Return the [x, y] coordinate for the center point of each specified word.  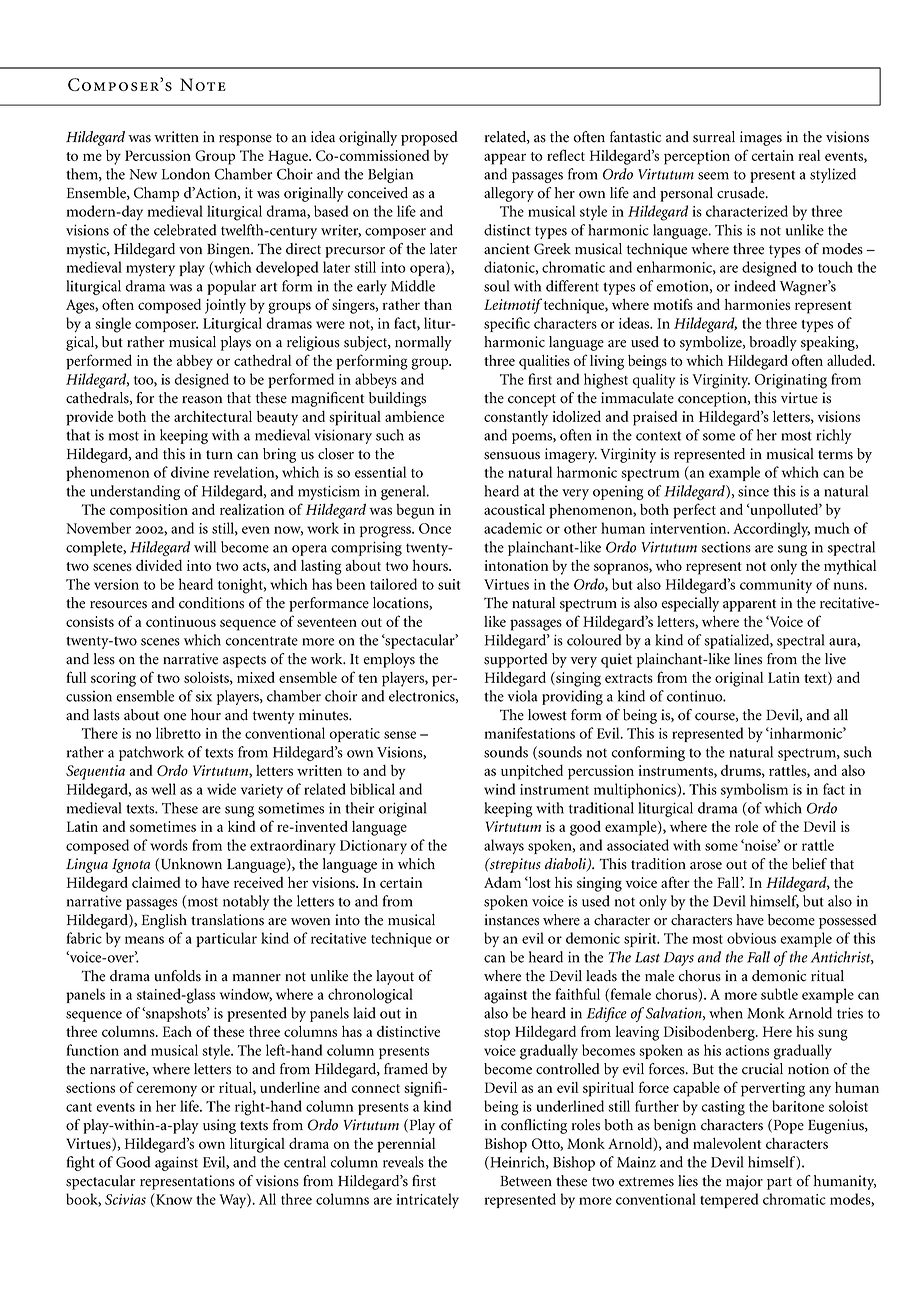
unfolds [177, 976]
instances [512, 920]
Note [203, 84]
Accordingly [771, 530]
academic [513, 528]
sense [400, 735]
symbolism [754, 790]
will [205, 547]
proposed [429, 138]
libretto [178, 733]
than [438, 304]
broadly [773, 343]
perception [697, 157]
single [113, 325]
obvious [751, 938]
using [219, 1126]
